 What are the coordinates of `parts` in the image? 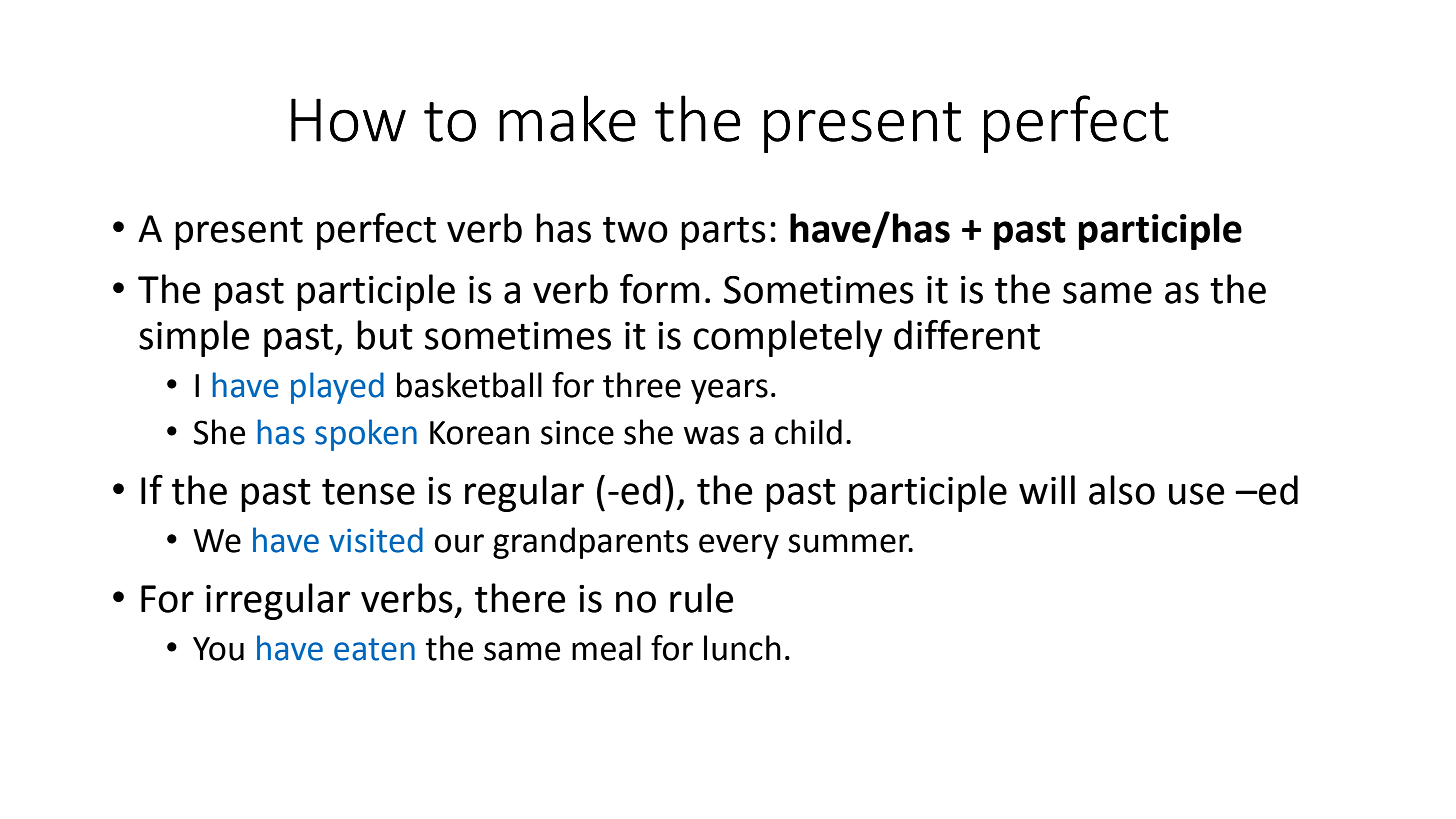 It's located at (723, 233).
